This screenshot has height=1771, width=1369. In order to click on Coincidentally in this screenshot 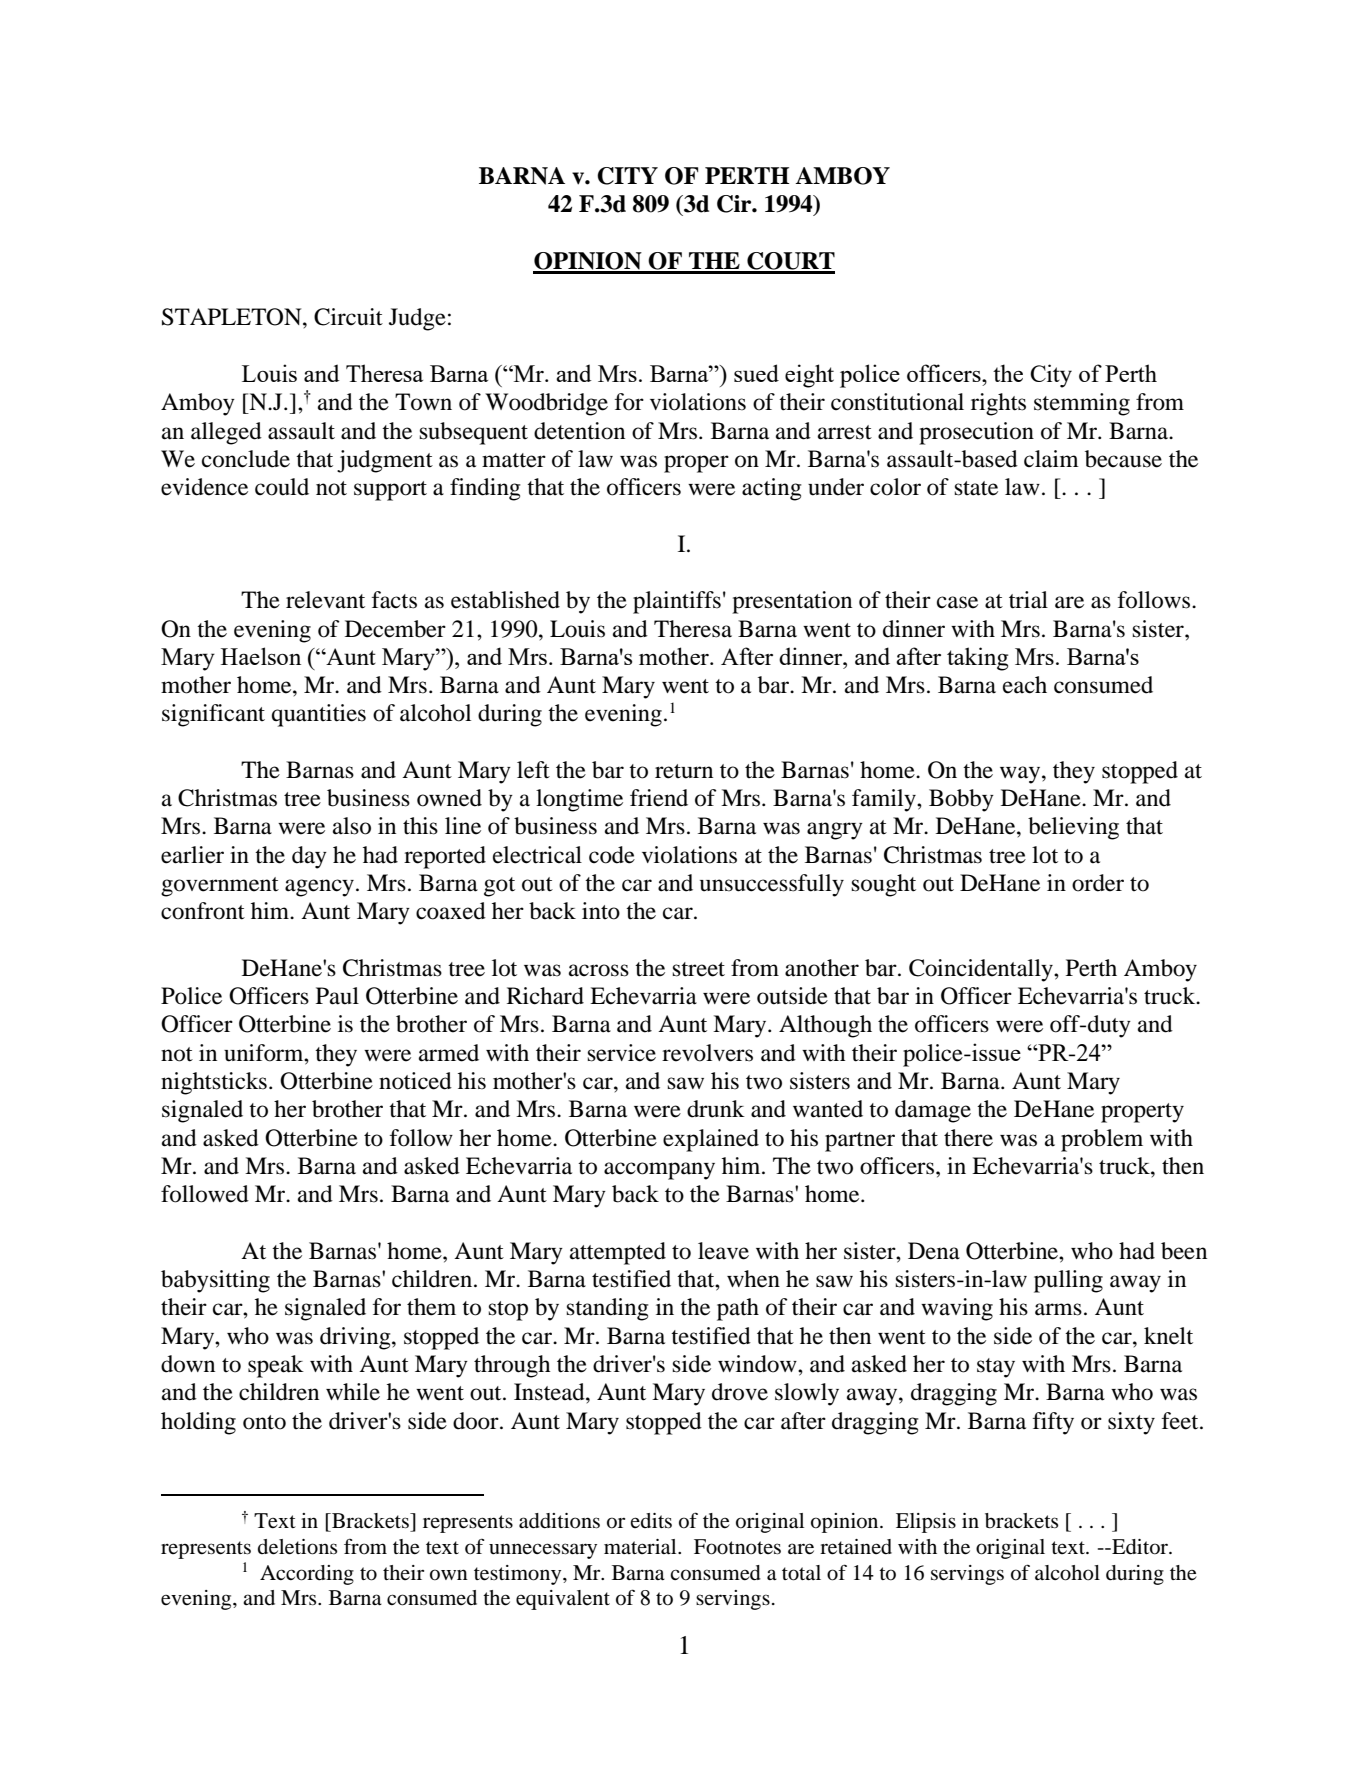, I will do `click(982, 970)`.
